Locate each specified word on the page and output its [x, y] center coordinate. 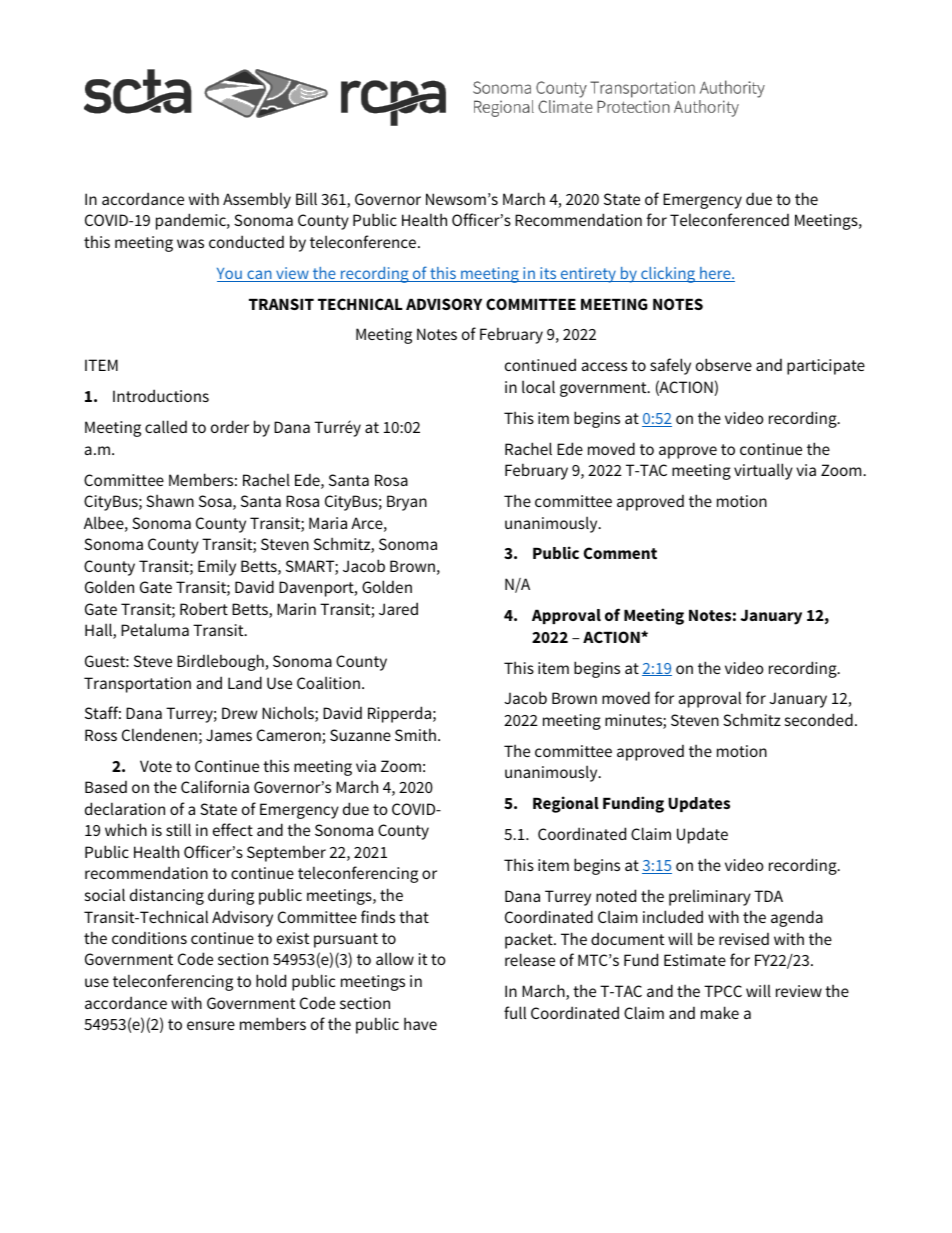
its [548, 274]
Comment [620, 553]
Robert [204, 608]
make [720, 1012]
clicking [668, 275]
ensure [211, 1025]
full [515, 1012]
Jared [398, 608]
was [190, 243]
